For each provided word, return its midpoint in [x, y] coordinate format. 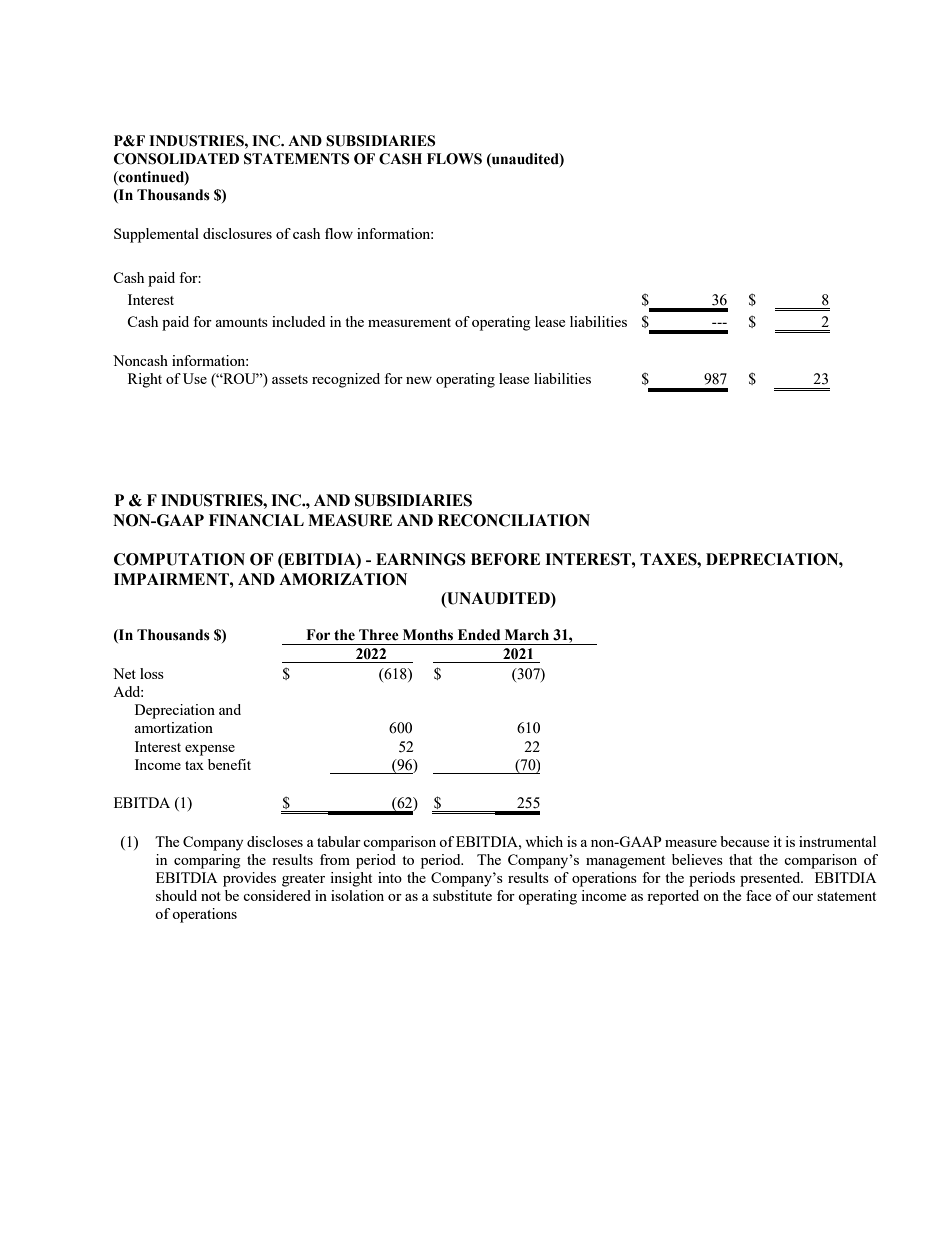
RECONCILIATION [514, 520]
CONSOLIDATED [176, 159]
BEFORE [505, 559]
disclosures [237, 233]
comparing [207, 861]
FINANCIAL [256, 520]
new [419, 380]
